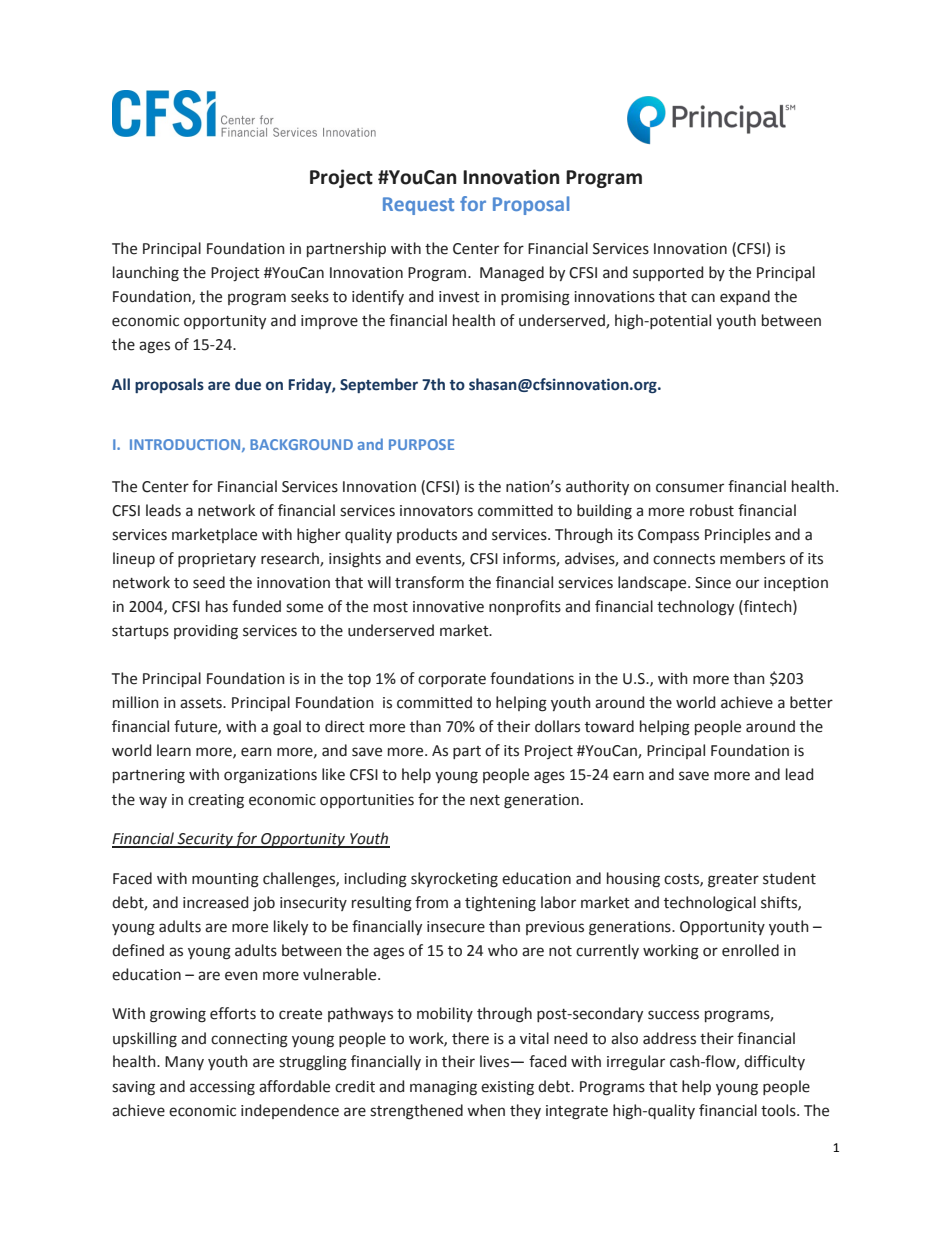 The width and height of the image is (952, 1233). I want to click on accessing, so click(222, 1088).
